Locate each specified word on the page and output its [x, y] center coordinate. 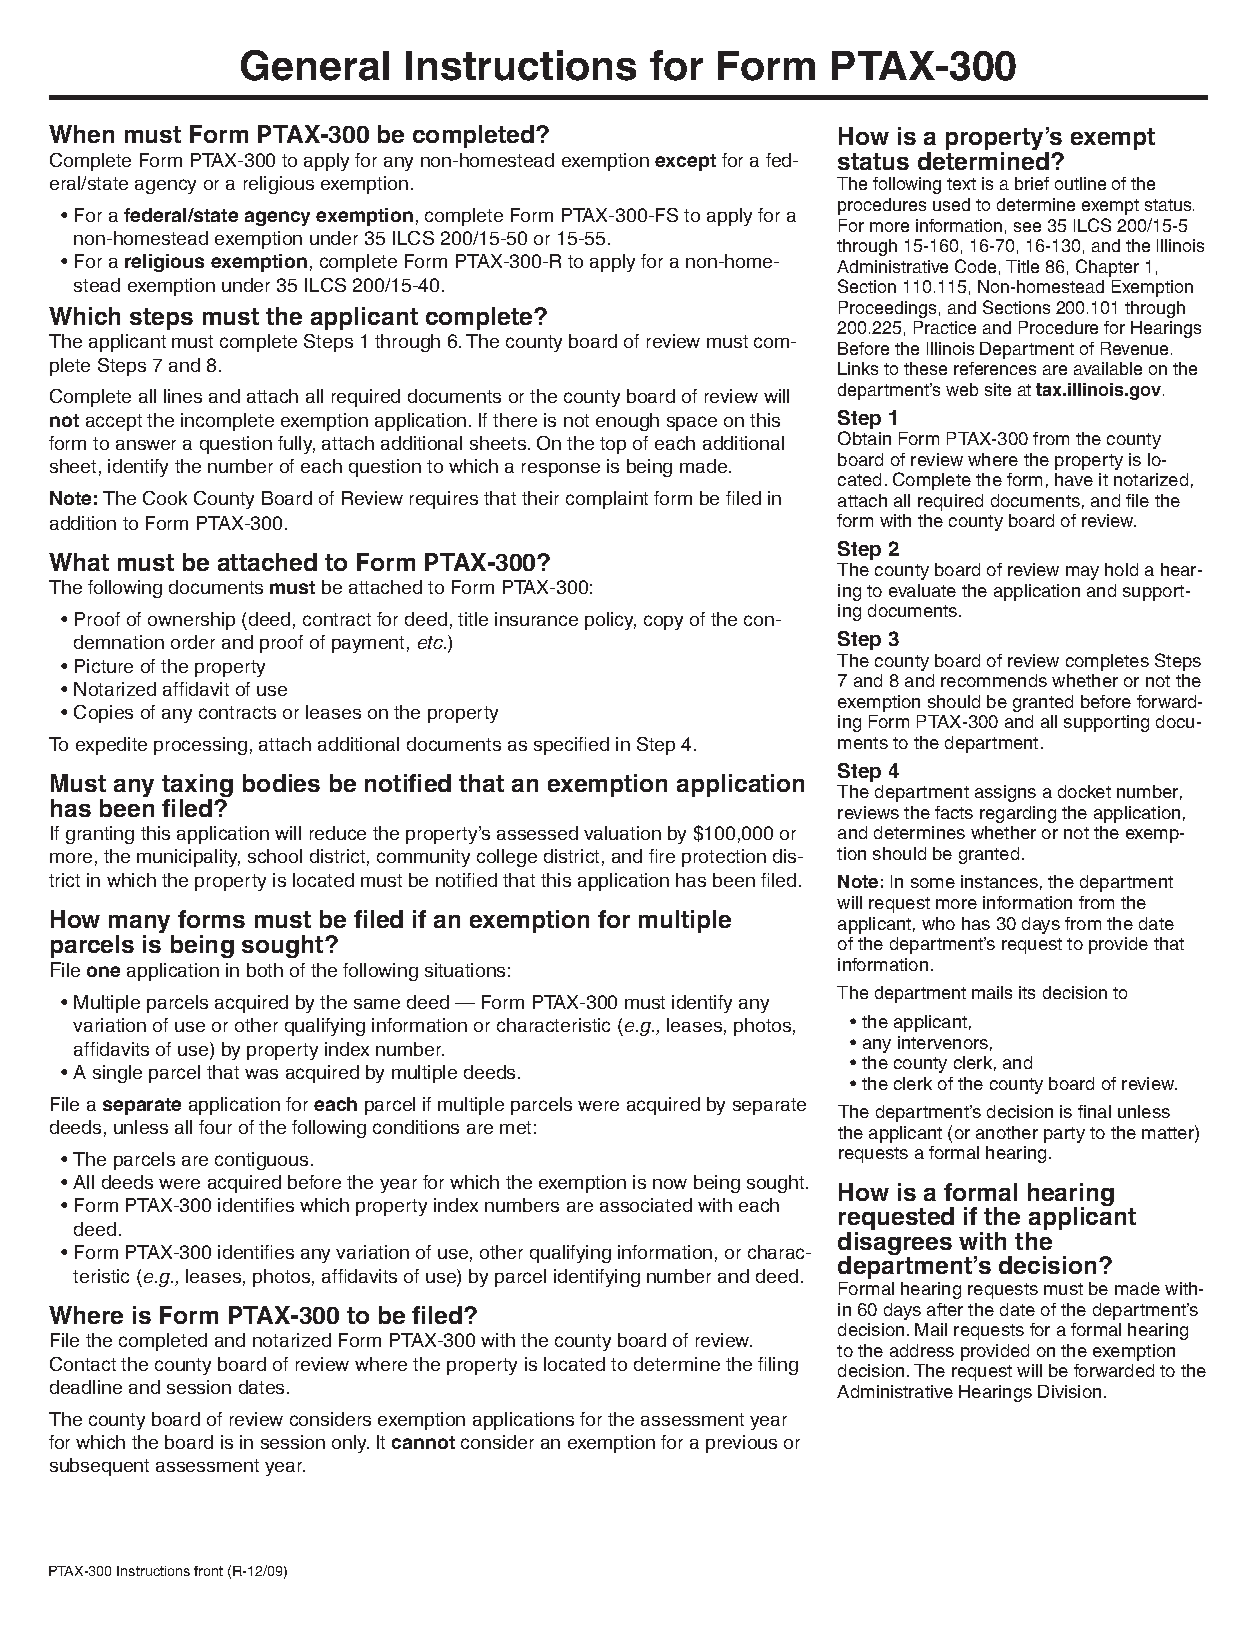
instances [999, 881]
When [81, 134]
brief [1032, 183]
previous [741, 1444]
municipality [188, 858]
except [685, 162]
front [208, 1571]
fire [662, 856]
